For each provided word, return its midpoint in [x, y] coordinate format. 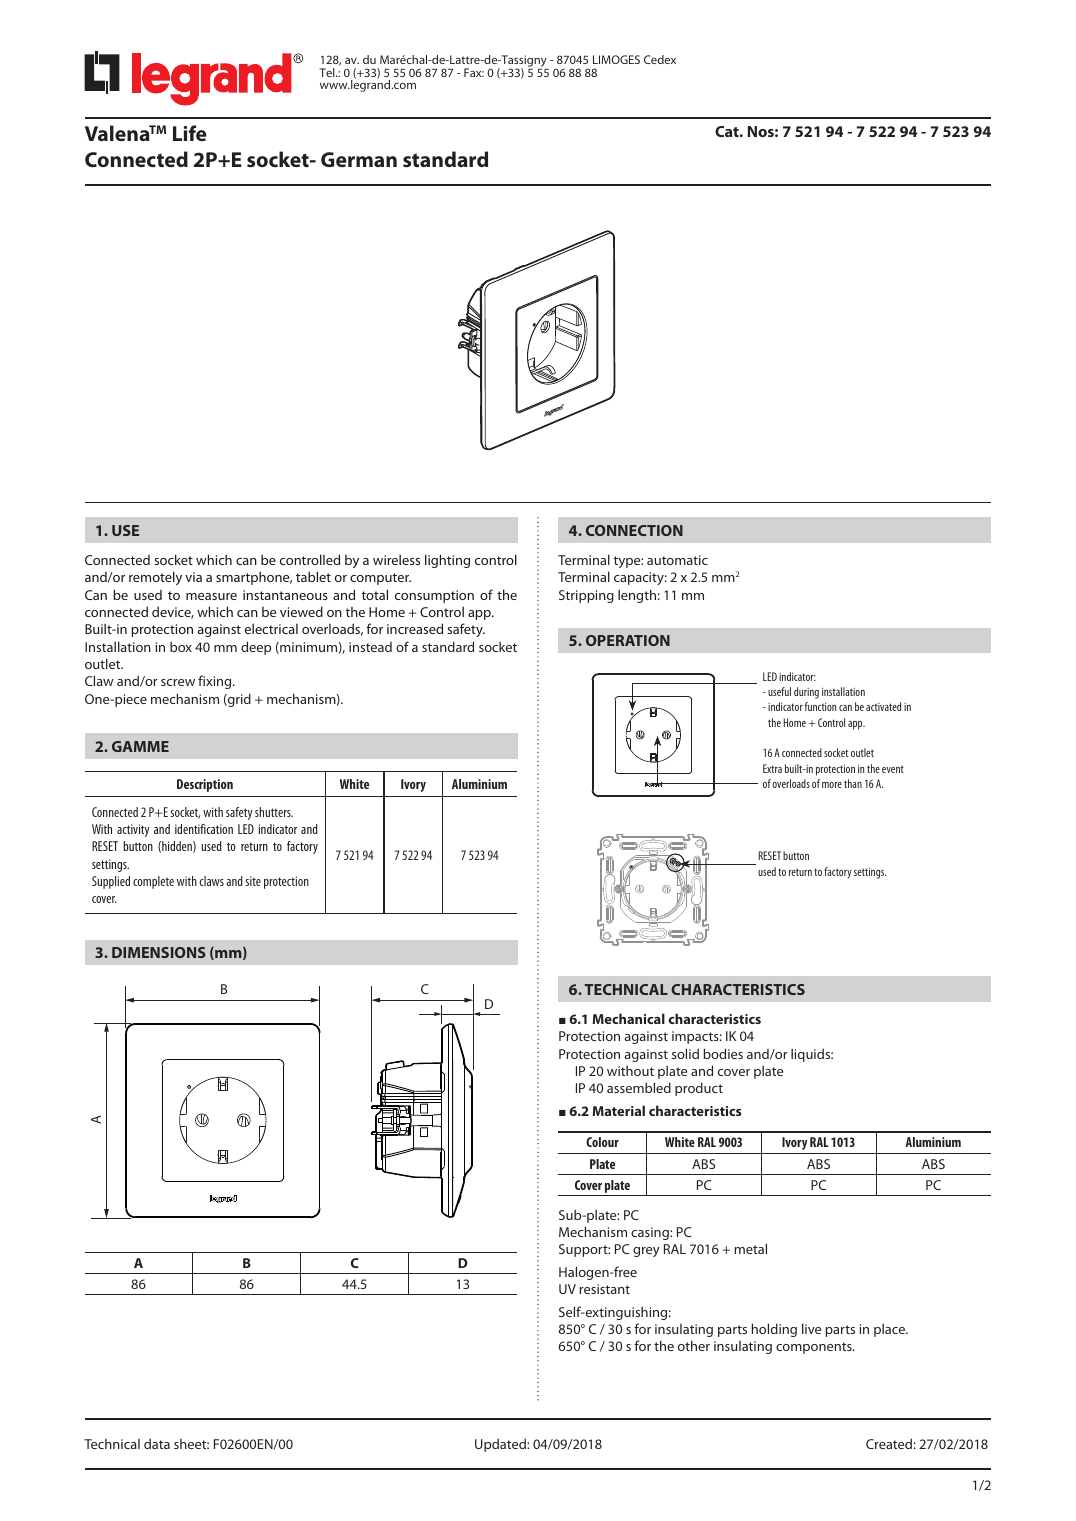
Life [190, 133]
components [815, 1348]
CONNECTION [634, 530]
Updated [501, 1445]
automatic [677, 560]
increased [415, 628]
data [157, 1443]
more [832, 785]
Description [205, 785]
